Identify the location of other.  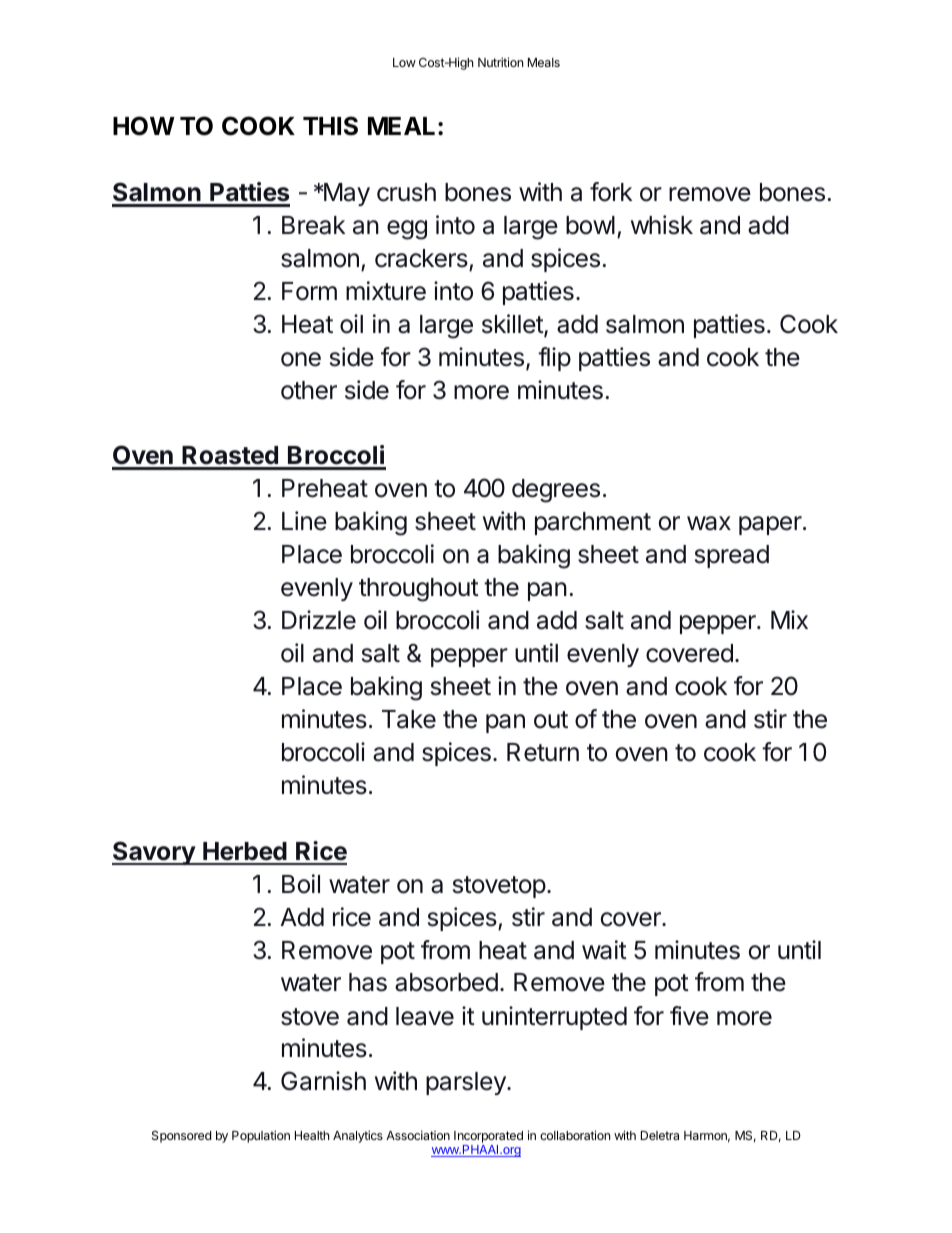
(309, 390).
